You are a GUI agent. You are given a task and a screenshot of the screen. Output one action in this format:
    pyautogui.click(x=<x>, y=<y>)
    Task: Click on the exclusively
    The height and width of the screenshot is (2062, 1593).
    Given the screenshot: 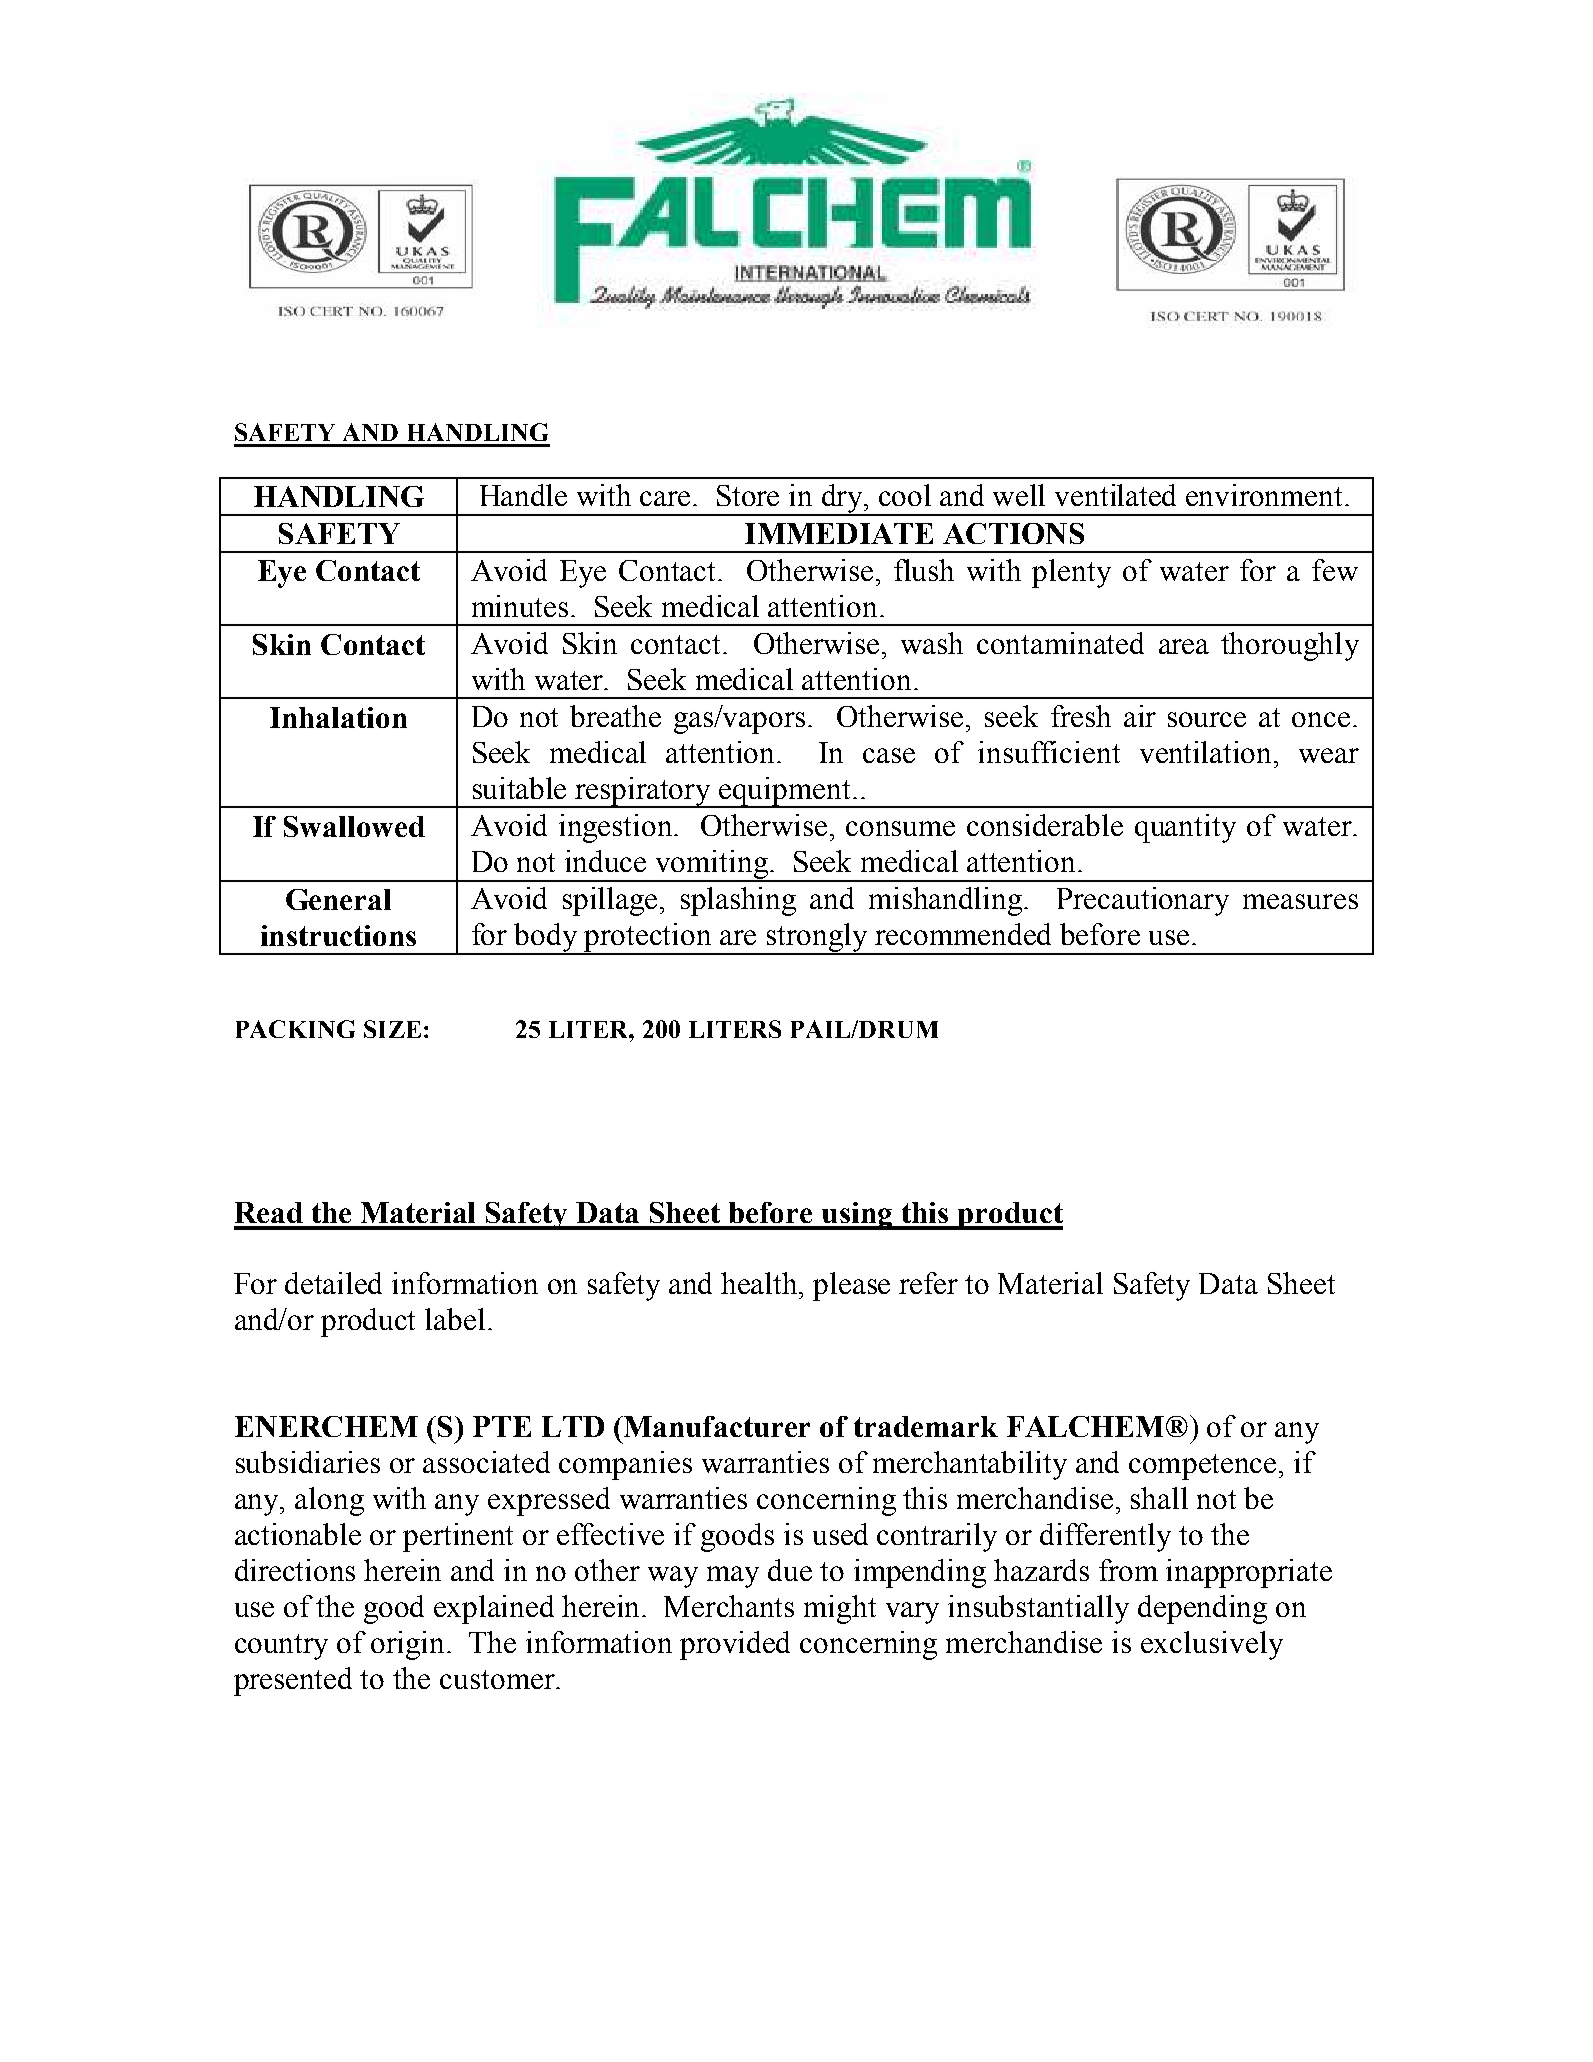 What is the action you would take?
    pyautogui.click(x=1212, y=1645)
